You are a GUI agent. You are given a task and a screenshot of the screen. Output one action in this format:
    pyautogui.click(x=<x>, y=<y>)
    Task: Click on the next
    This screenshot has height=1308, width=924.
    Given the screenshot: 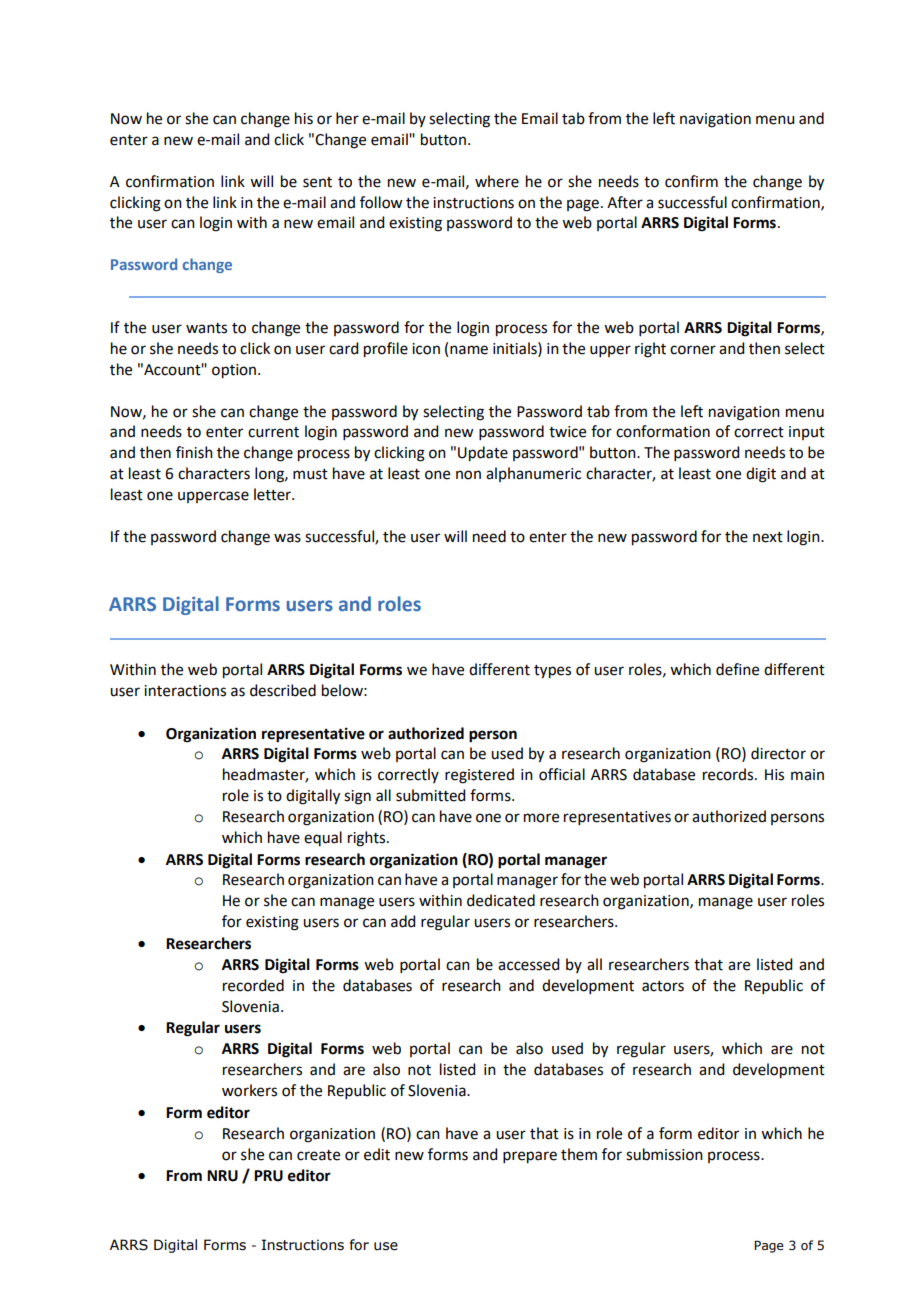 What is the action you would take?
    pyautogui.click(x=768, y=537)
